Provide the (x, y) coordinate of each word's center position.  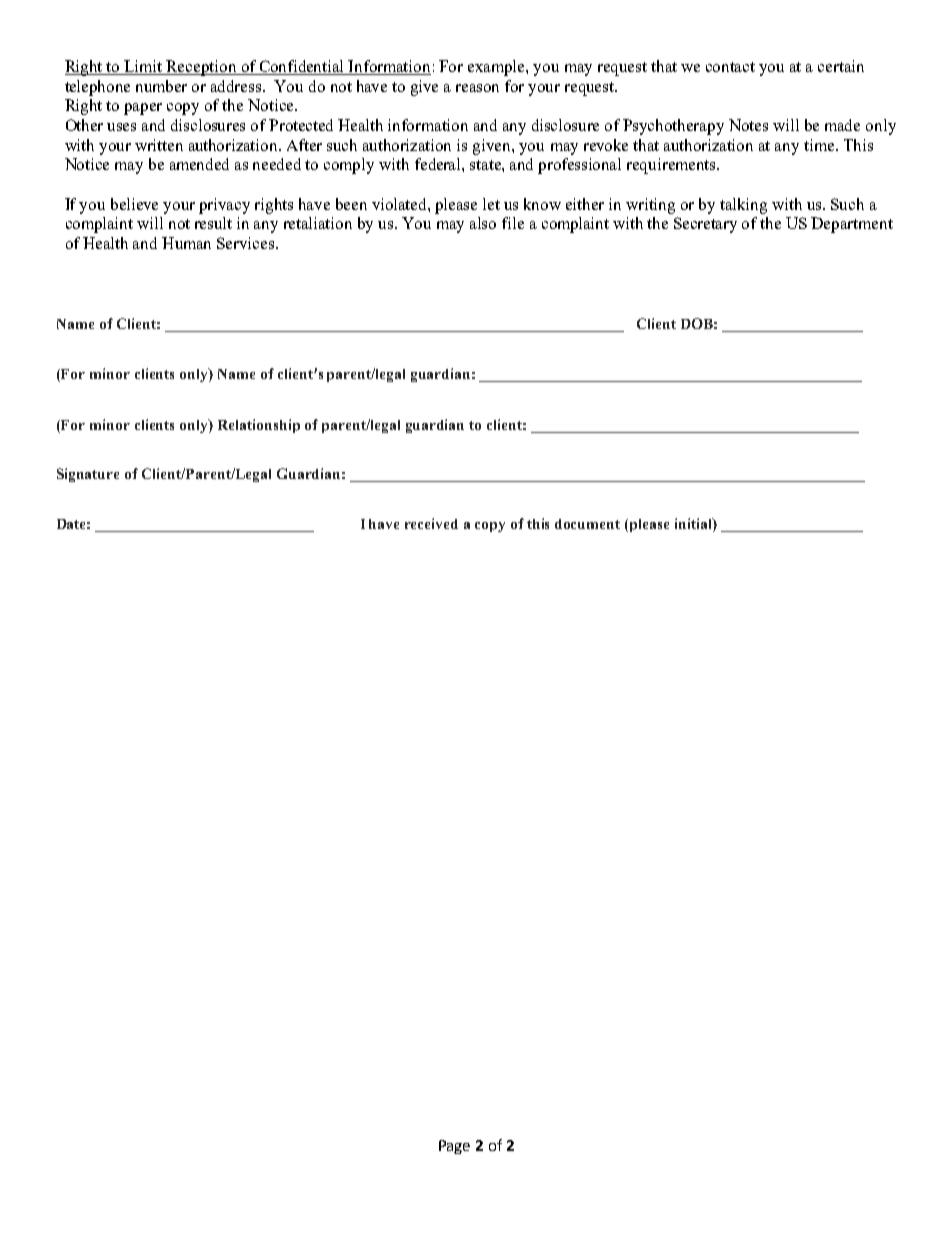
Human (186, 243)
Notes (748, 125)
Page (454, 1147)
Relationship (259, 426)
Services (247, 243)
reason (477, 88)
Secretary (705, 225)
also (483, 223)
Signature (88, 475)
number (161, 86)
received (431, 523)
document (587, 524)
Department (852, 225)
